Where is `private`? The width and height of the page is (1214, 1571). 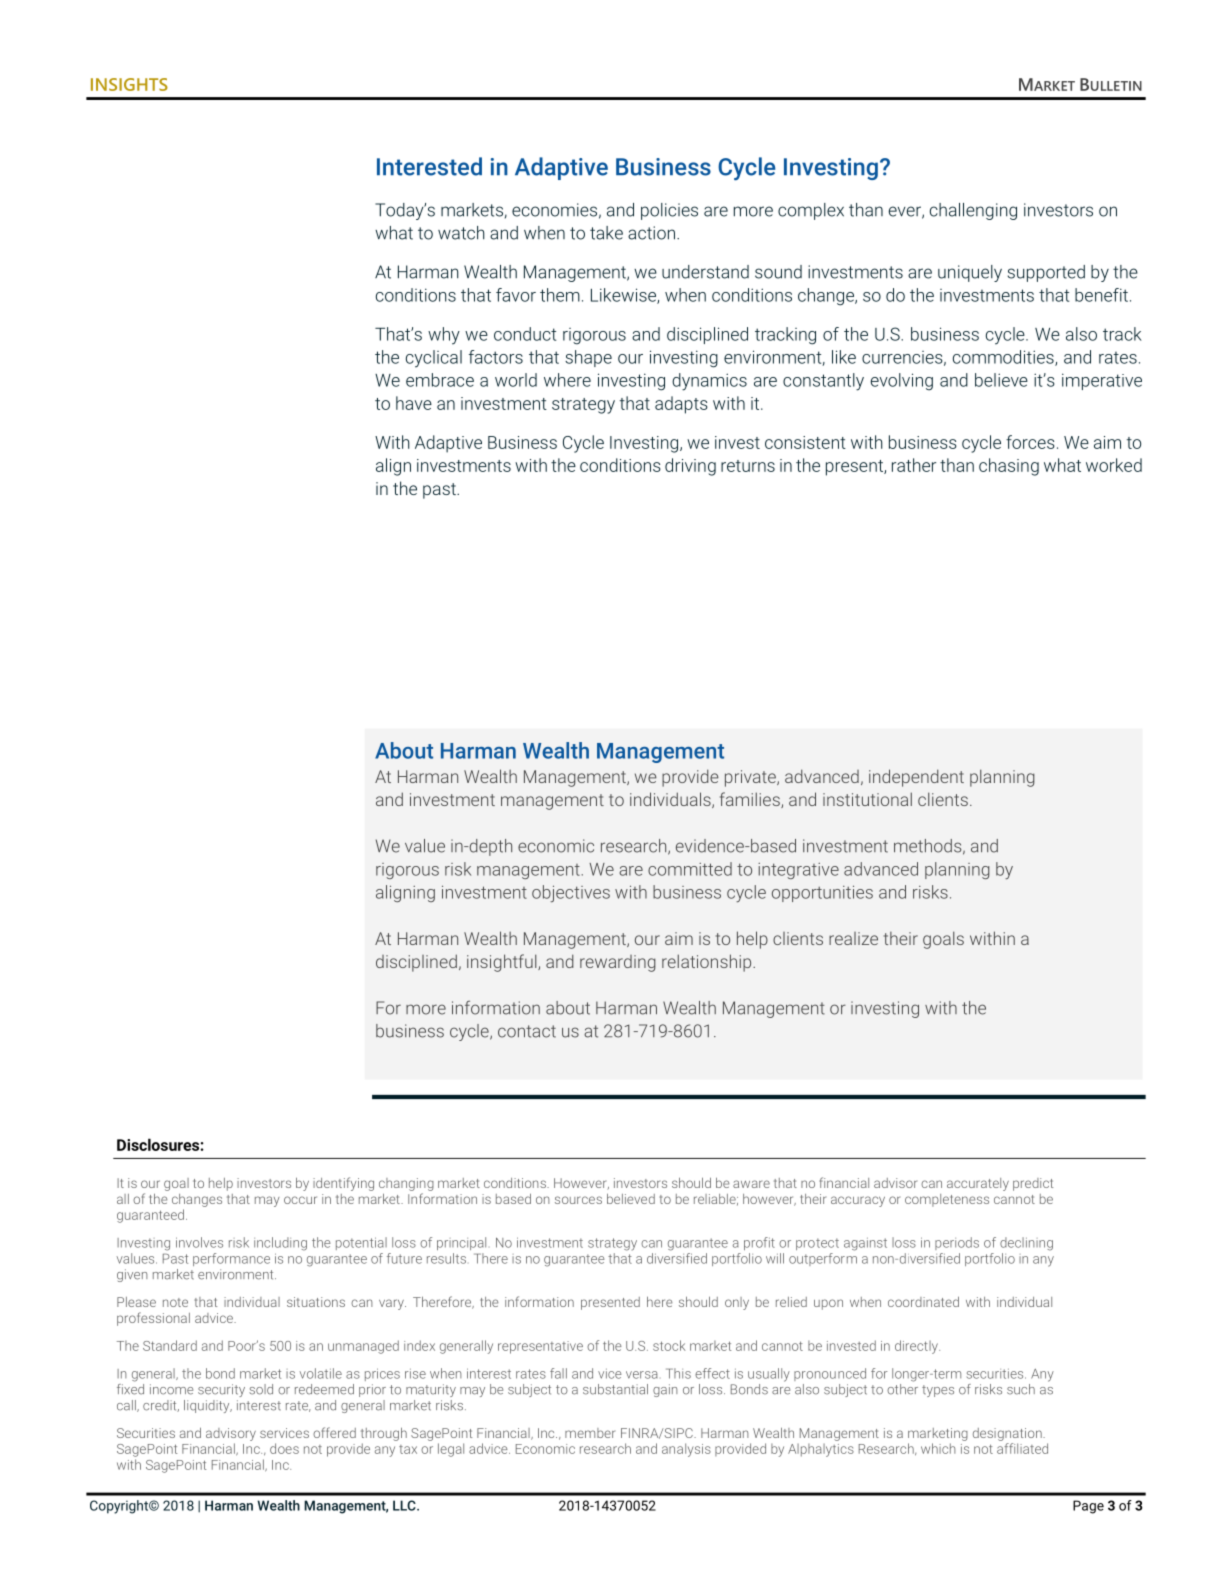 private is located at coordinates (751, 778).
